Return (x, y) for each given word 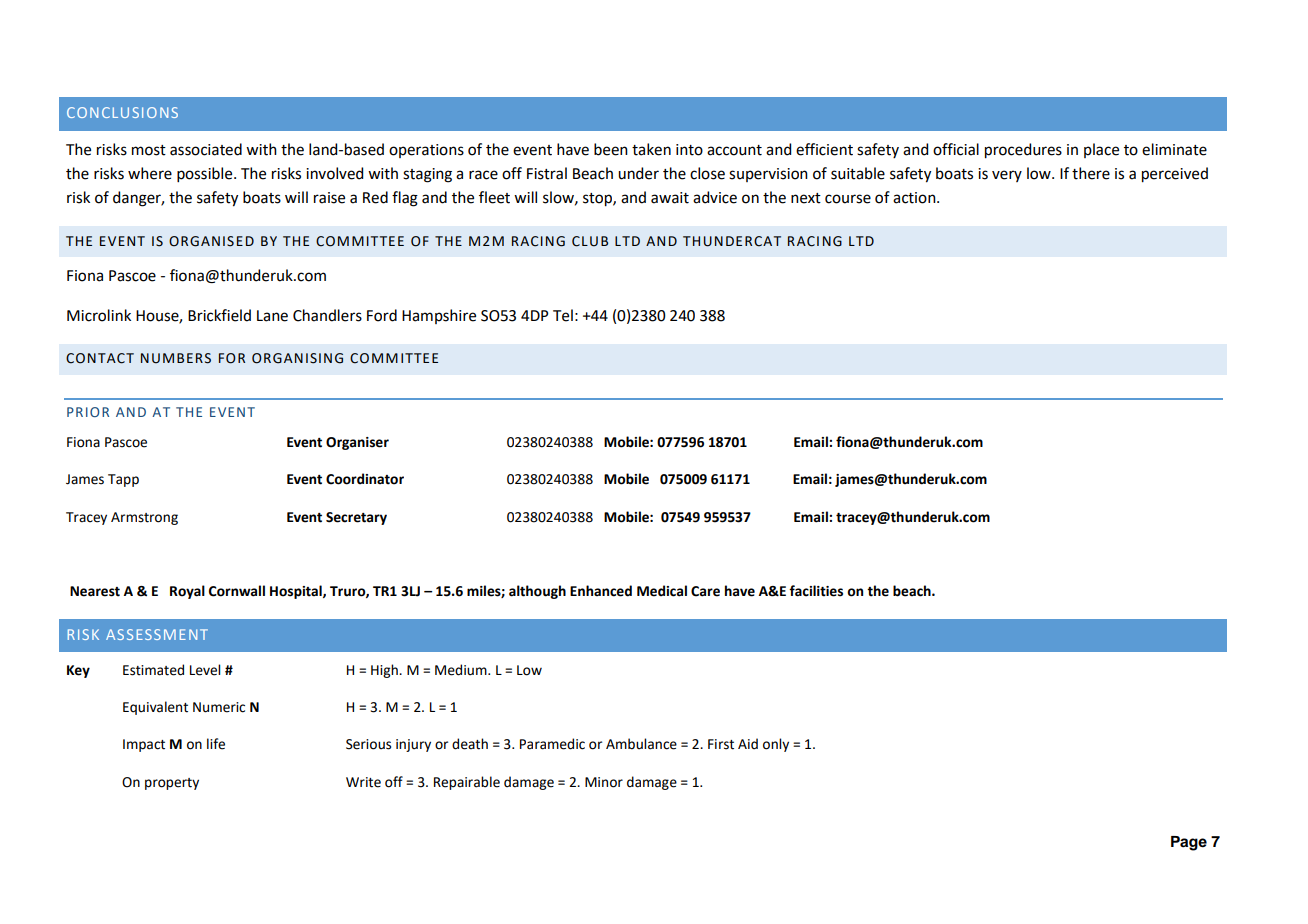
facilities (816, 591)
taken (651, 149)
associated (206, 149)
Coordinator (365, 479)
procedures (1023, 151)
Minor (604, 782)
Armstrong (144, 518)
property (172, 784)
